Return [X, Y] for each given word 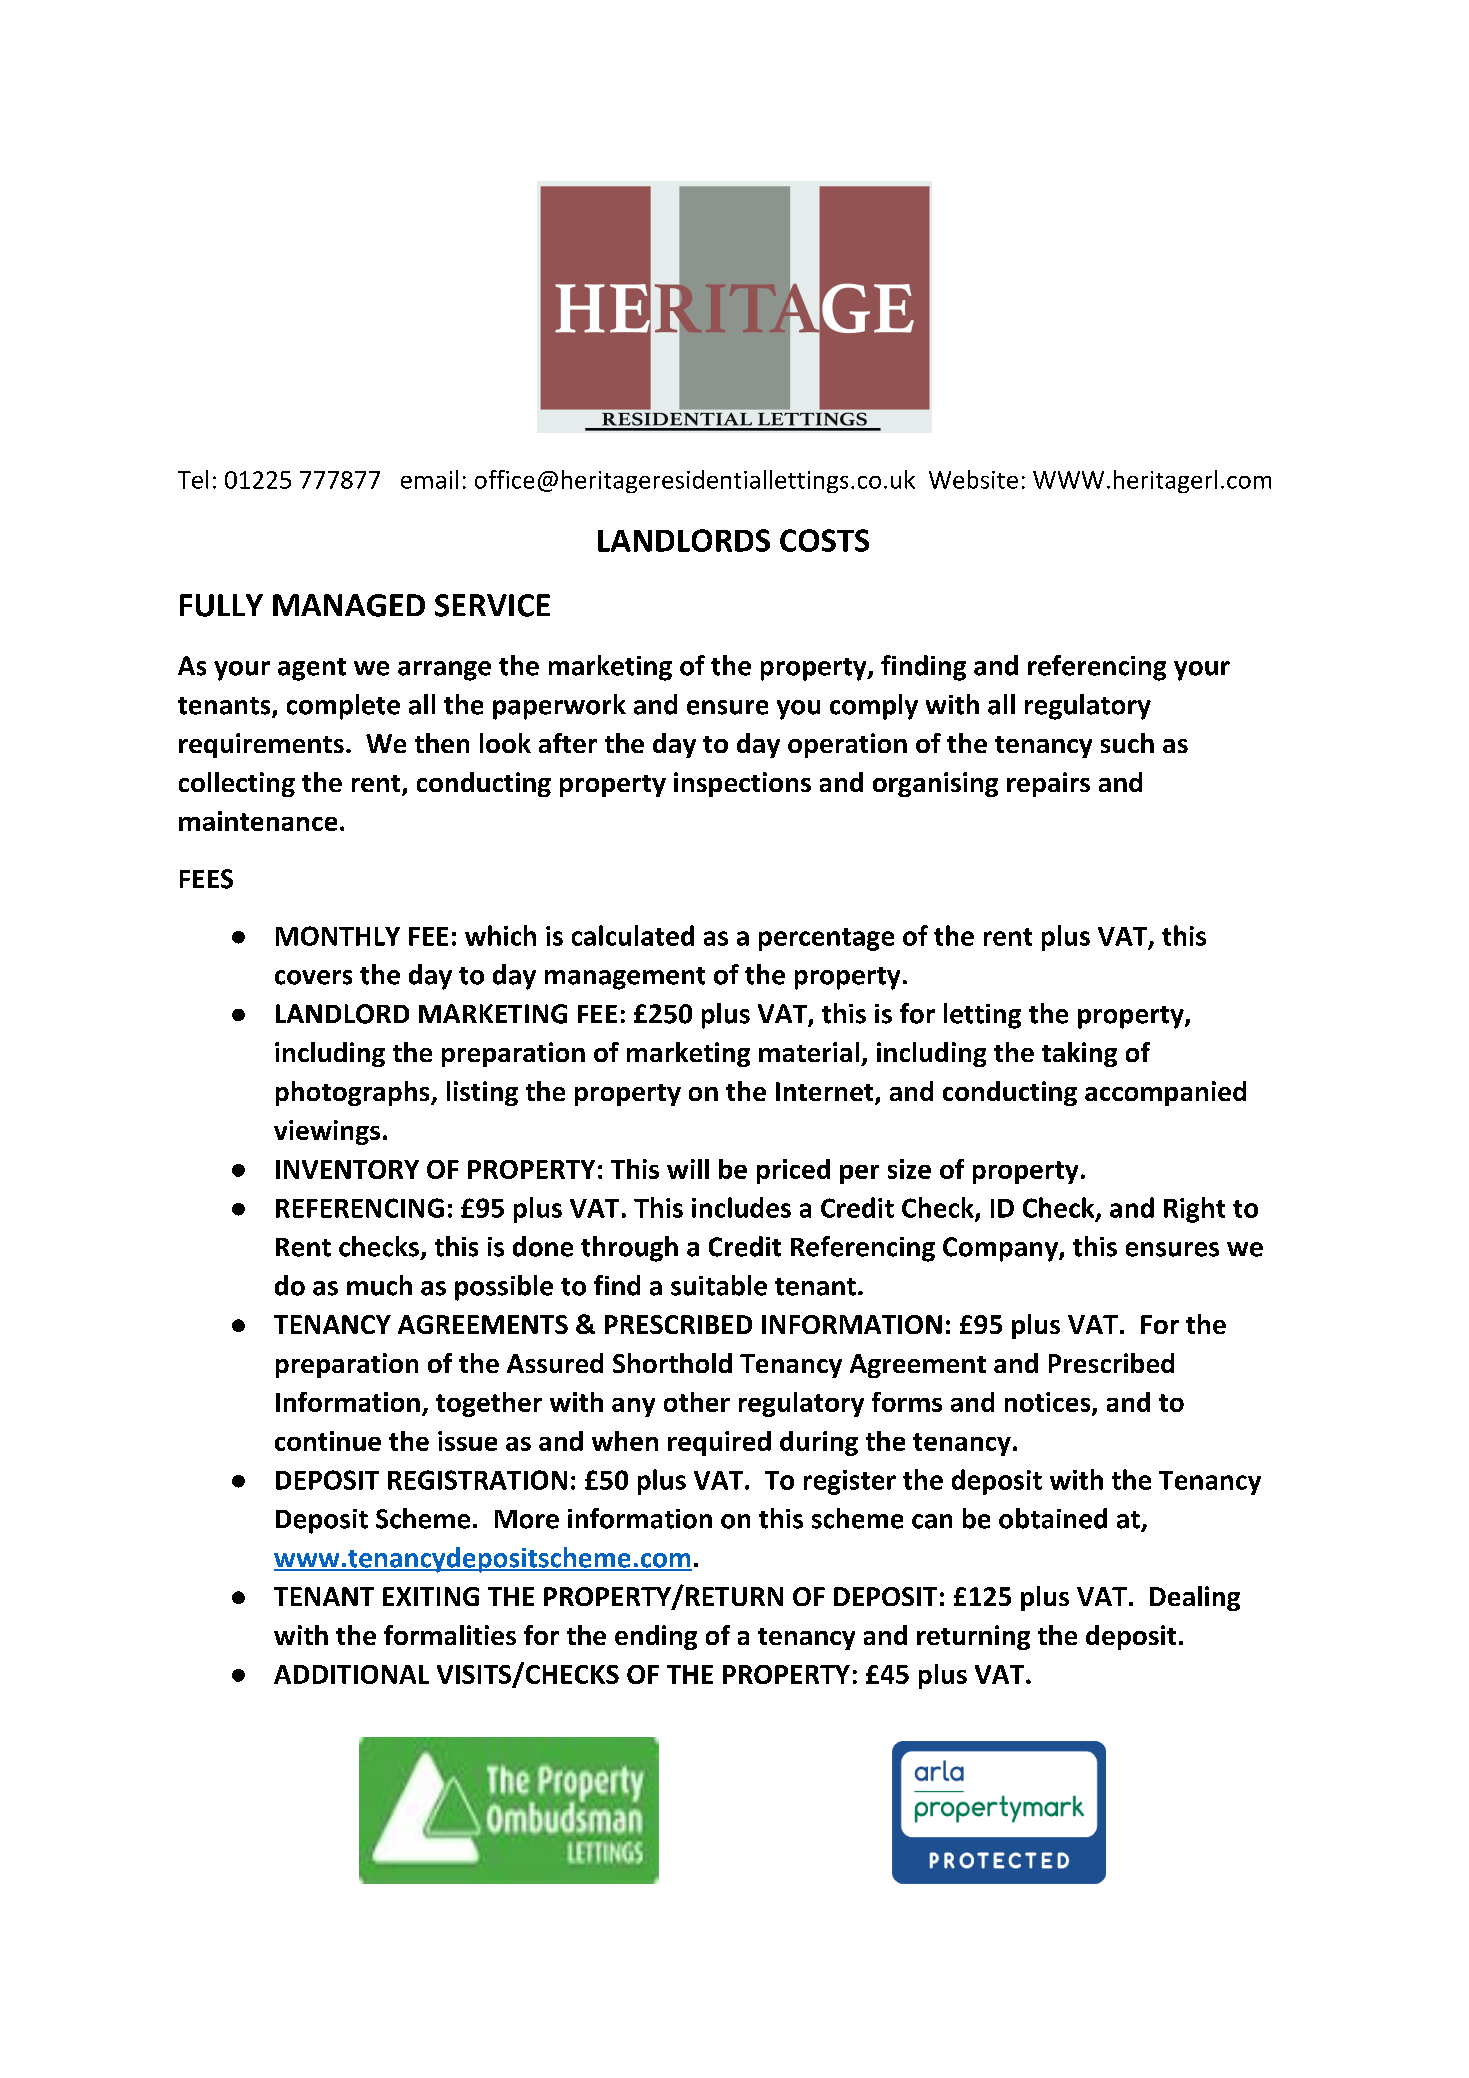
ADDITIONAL [351, 1674]
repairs [1048, 784]
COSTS [824, 540]
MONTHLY [338, 936]
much [379, 1285]
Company [1000, 1249]
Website [973, 479]
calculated [633, 935]
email [429, 479]
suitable [719, 1285]
